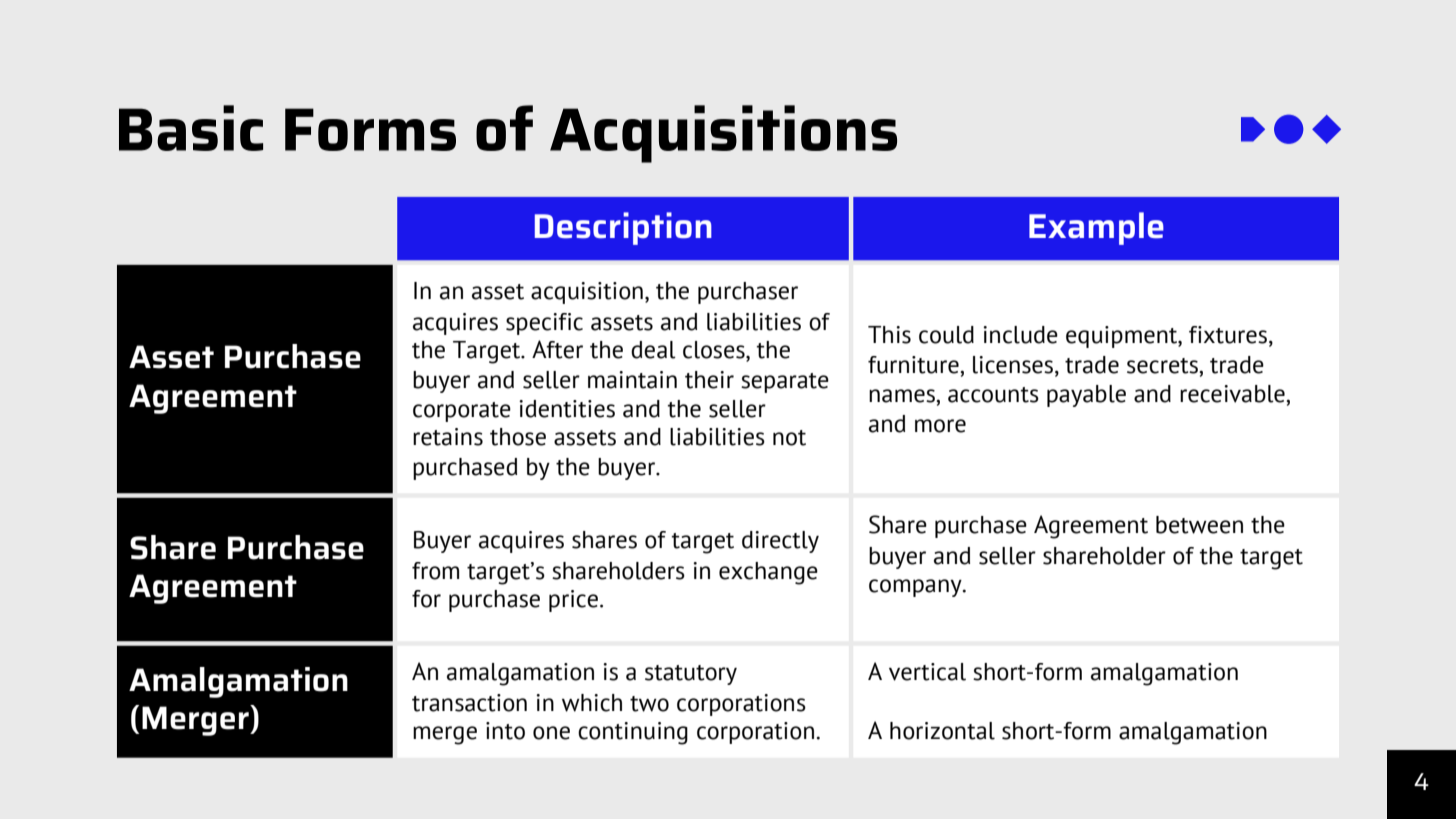  Describe the element at coordinates (469, 703) in the image. I see `transaction` at that location.
